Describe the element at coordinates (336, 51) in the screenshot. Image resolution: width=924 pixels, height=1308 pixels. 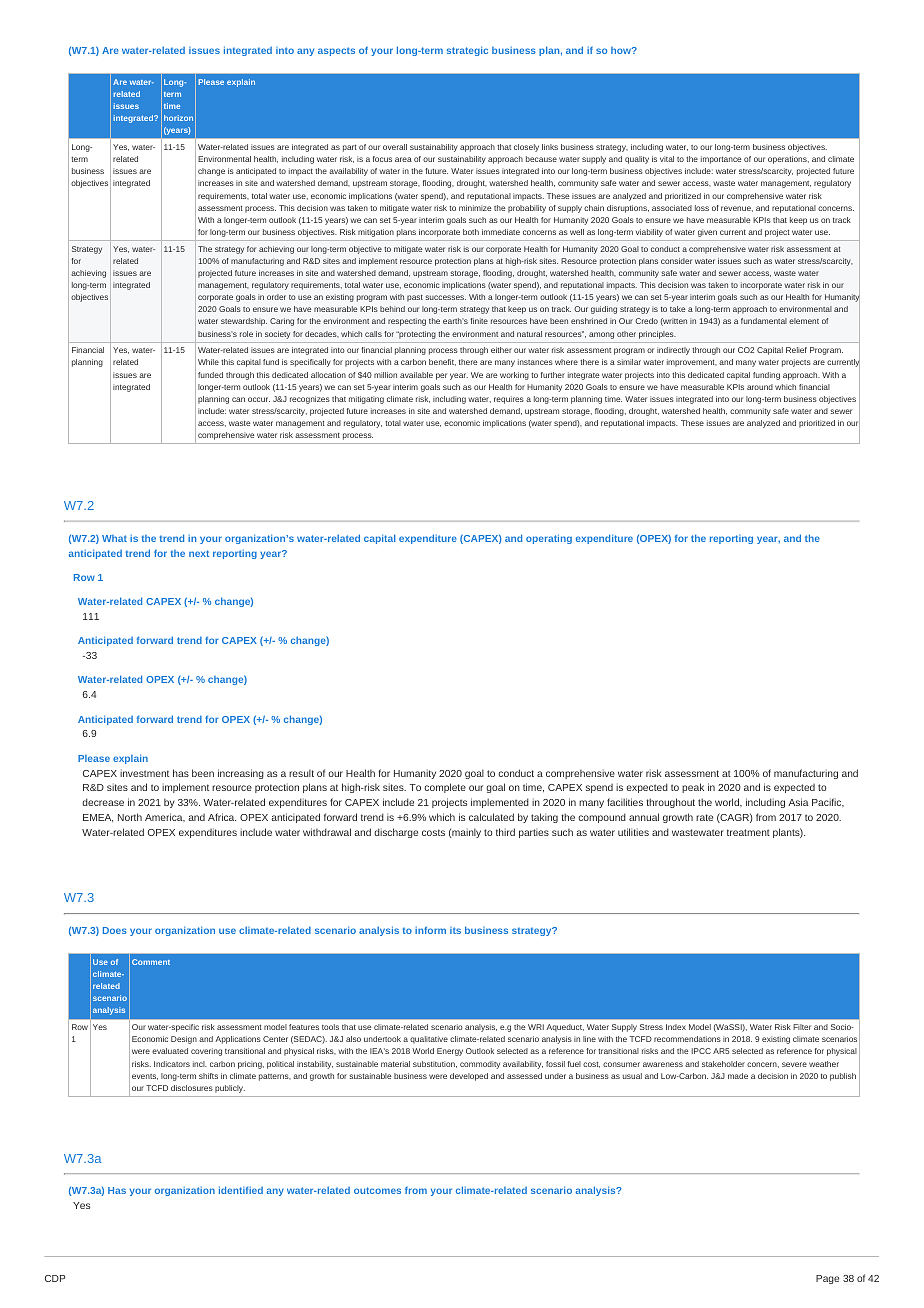
I see `aspects` at that location.
